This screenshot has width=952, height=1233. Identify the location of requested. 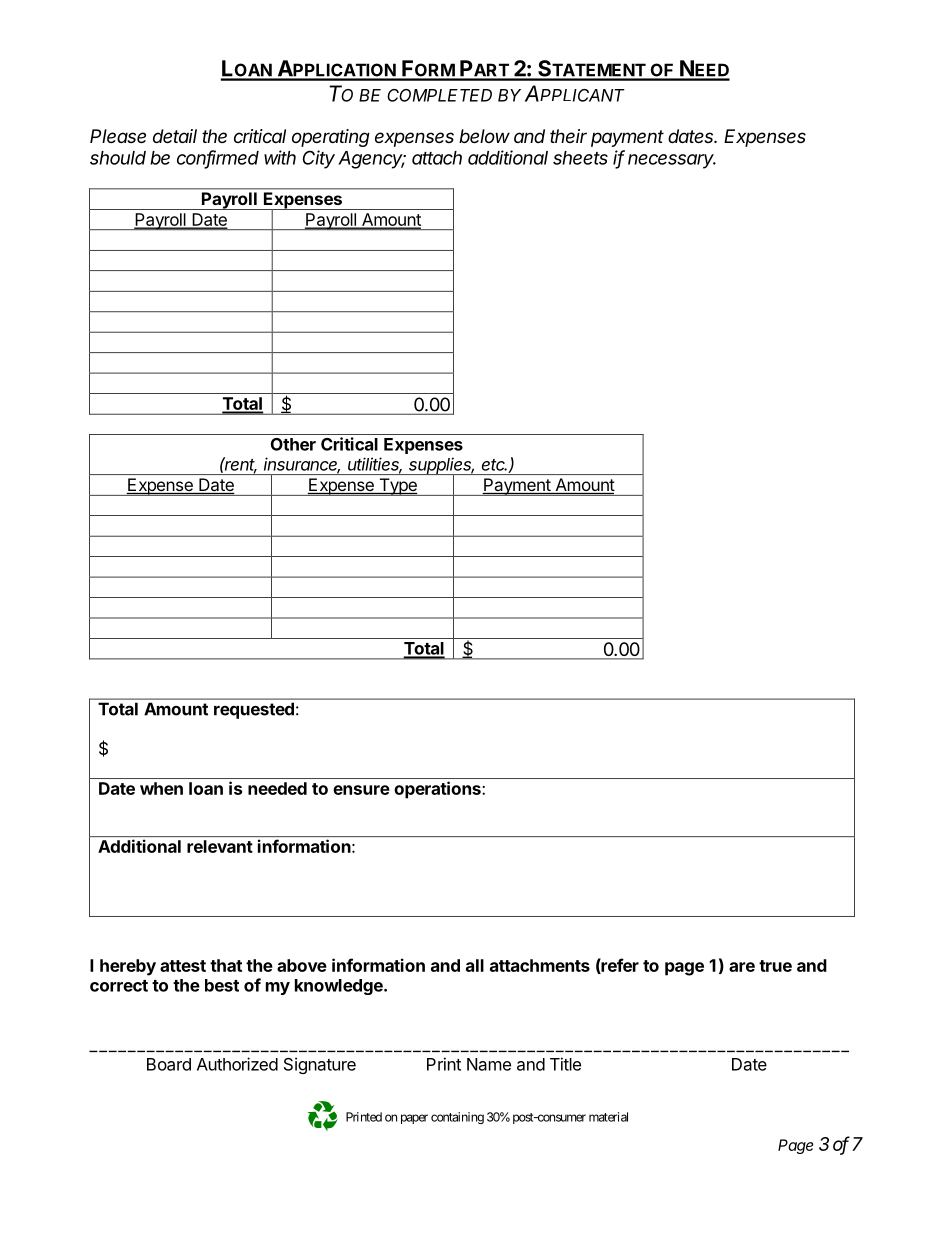
(254, 711).
